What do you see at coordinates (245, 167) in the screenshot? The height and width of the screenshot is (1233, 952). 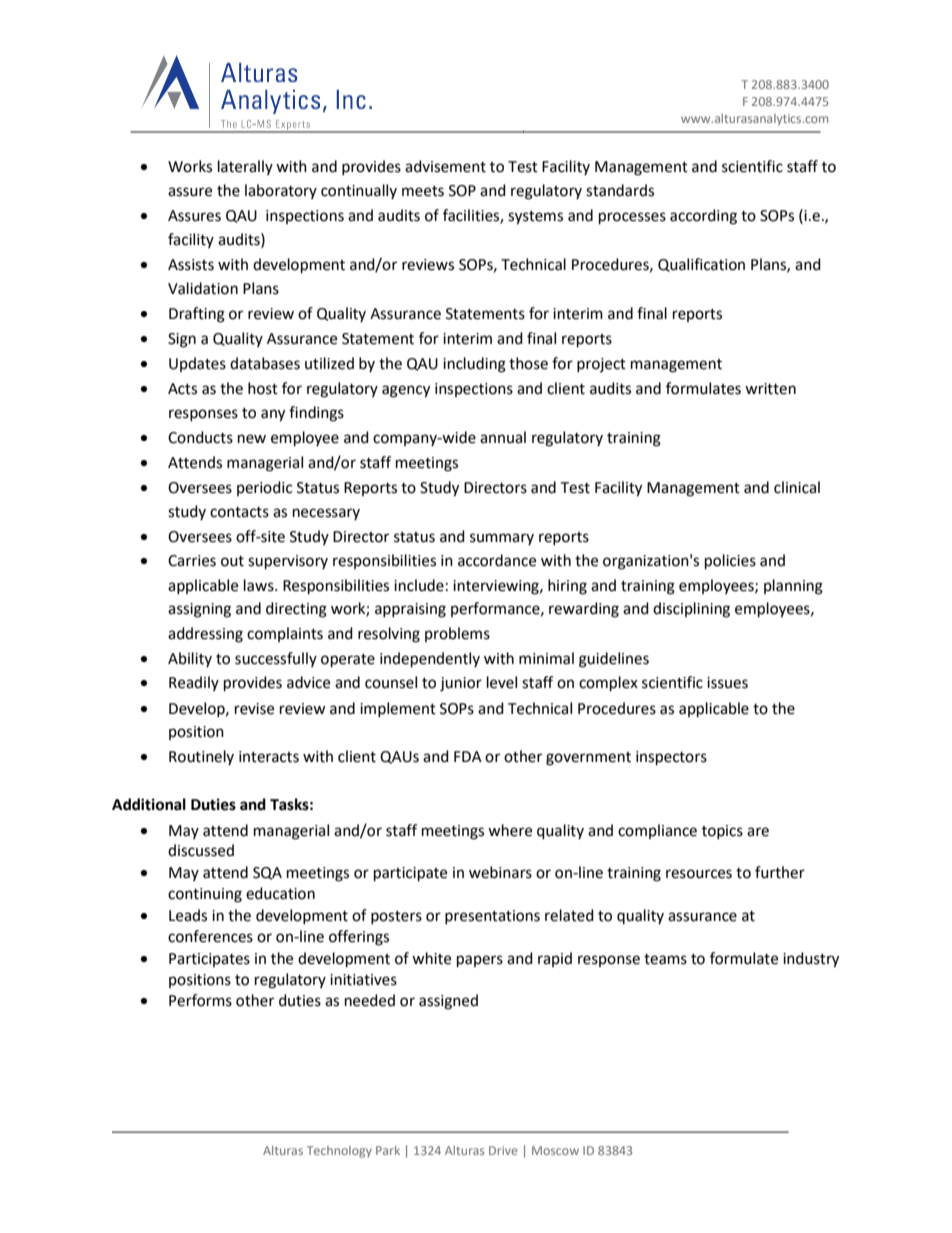 I see `laterally` at bounding box center [245, 167].
